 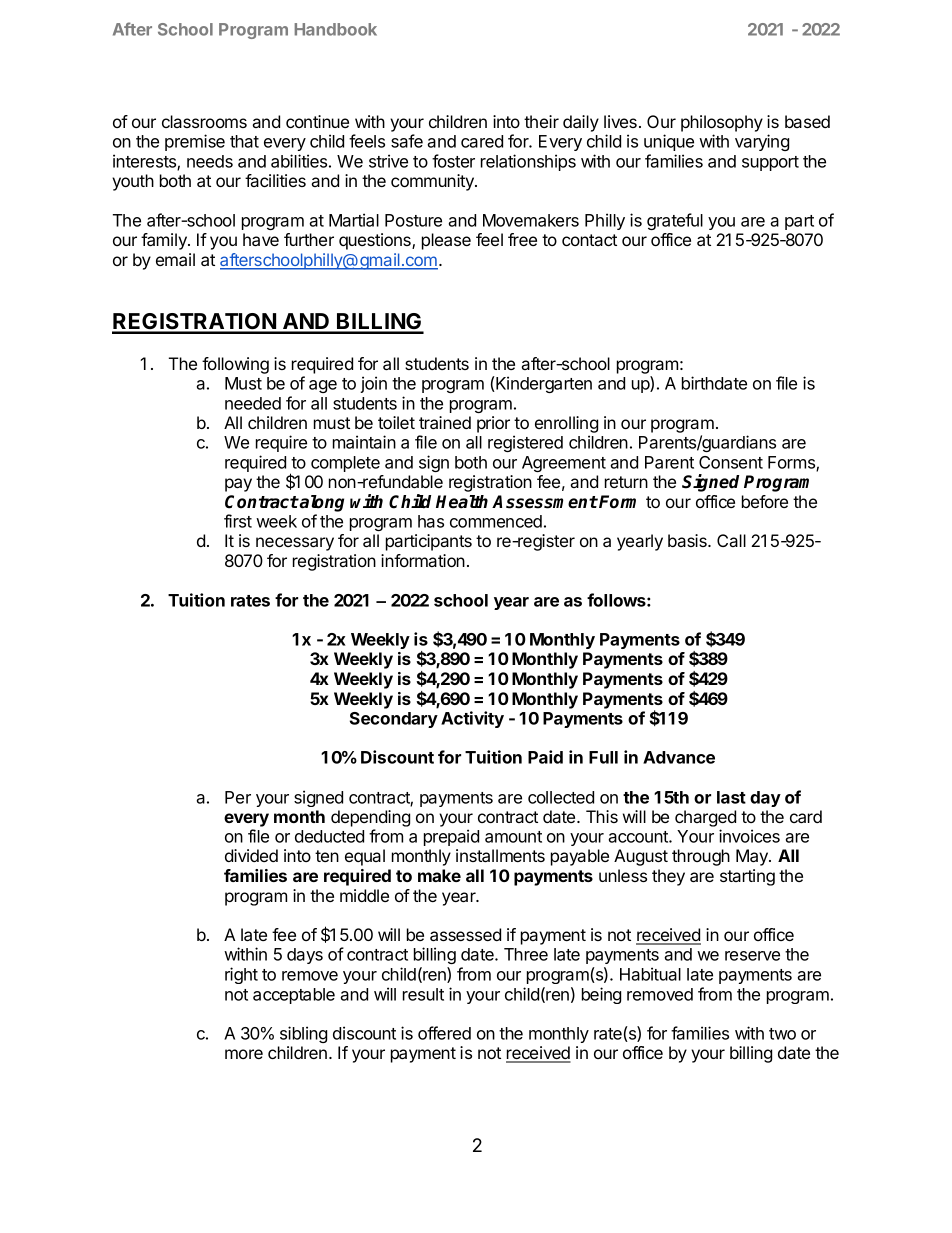 What do you see at coordinates (204, 121) in the screenshot?
I see `classrooms` at bounding box center [204, 121].
